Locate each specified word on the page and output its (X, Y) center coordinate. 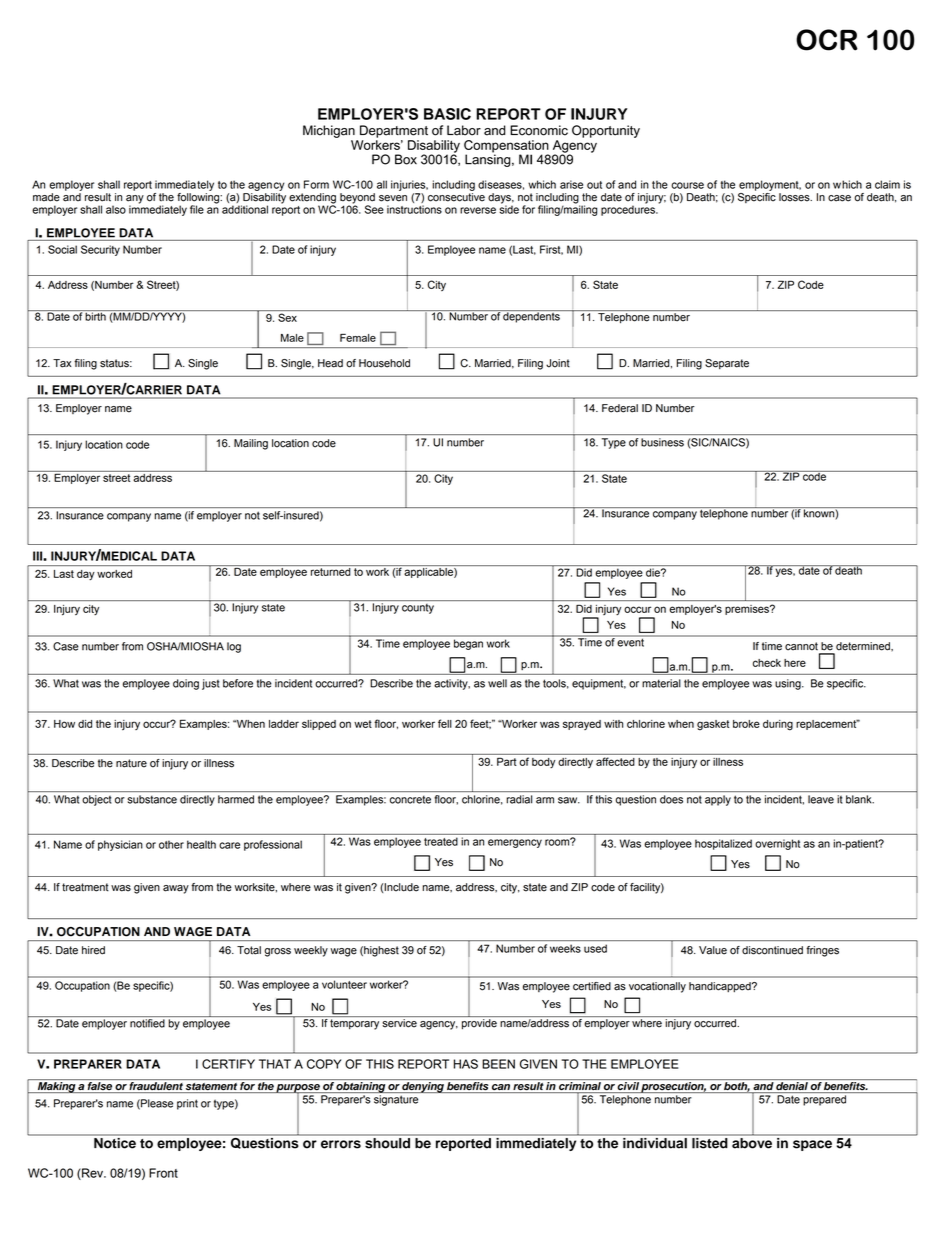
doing (186, 684)
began (468, 645)
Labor (464, 130)
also (116, 209)
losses (795, 197)
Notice (115, 1142)
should (387, 1143)
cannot (801, 646)
